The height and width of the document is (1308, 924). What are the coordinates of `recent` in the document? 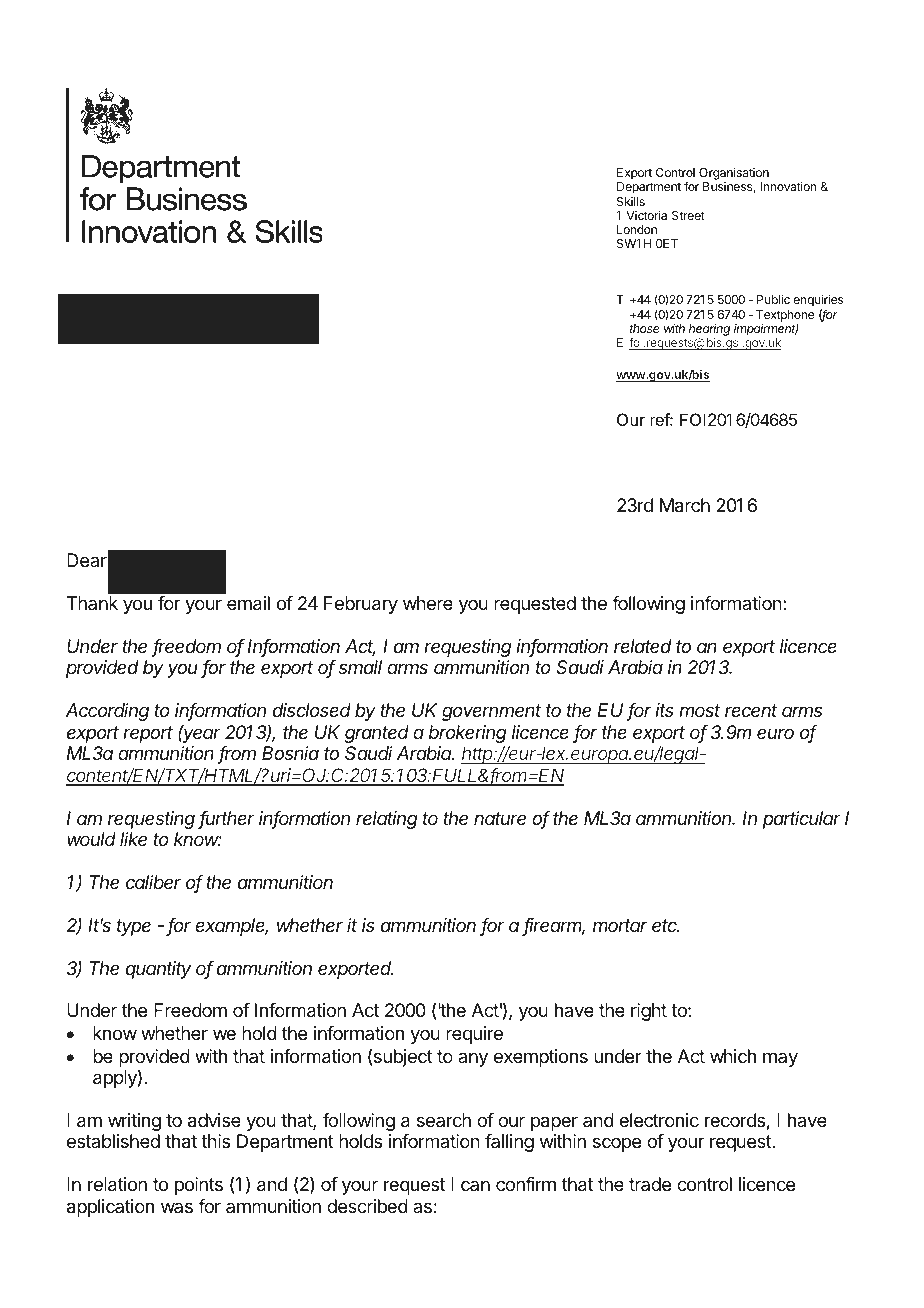 It's located at (751, 710).
